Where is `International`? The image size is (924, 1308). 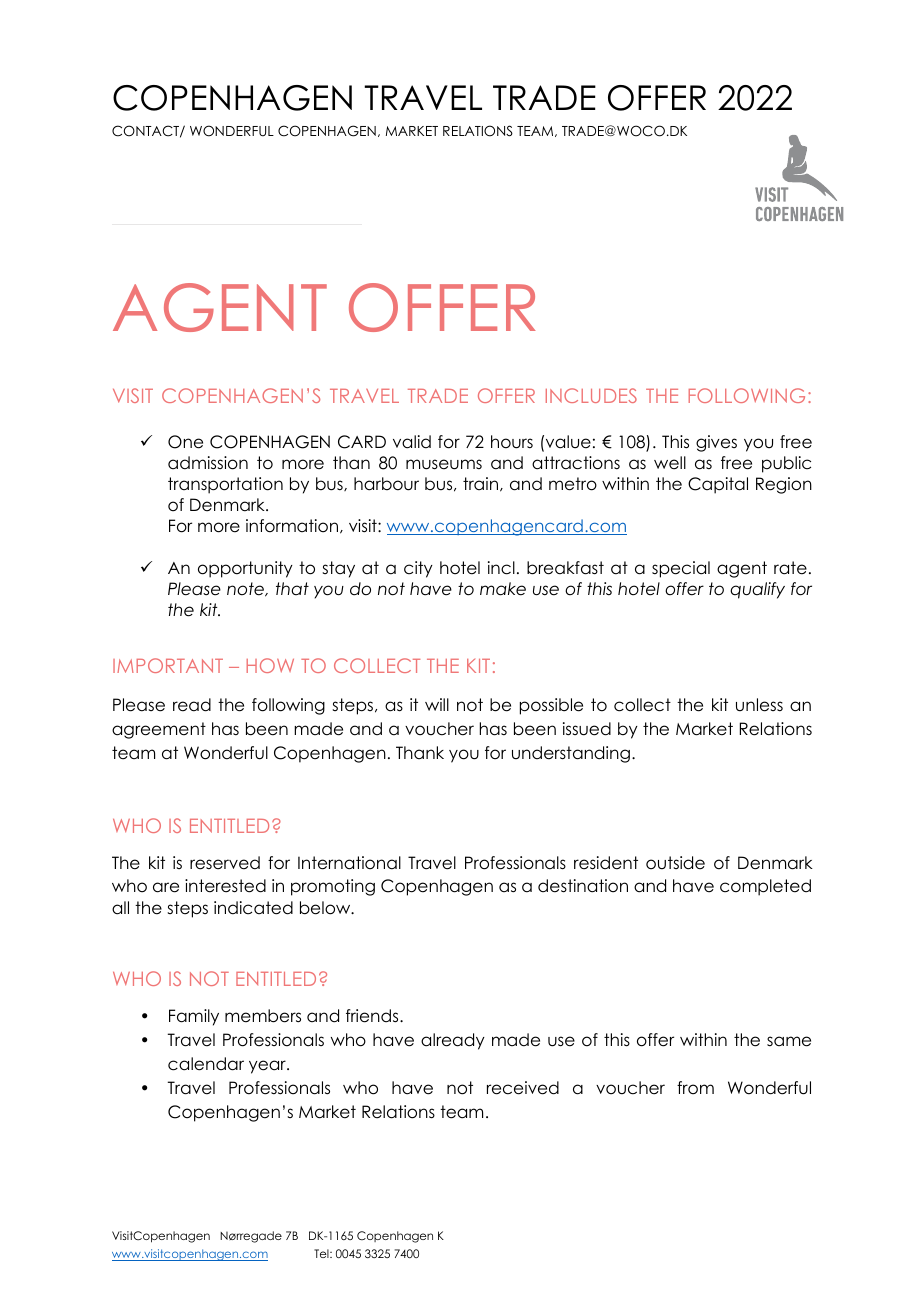
International is located at coordinates (349, 863).
